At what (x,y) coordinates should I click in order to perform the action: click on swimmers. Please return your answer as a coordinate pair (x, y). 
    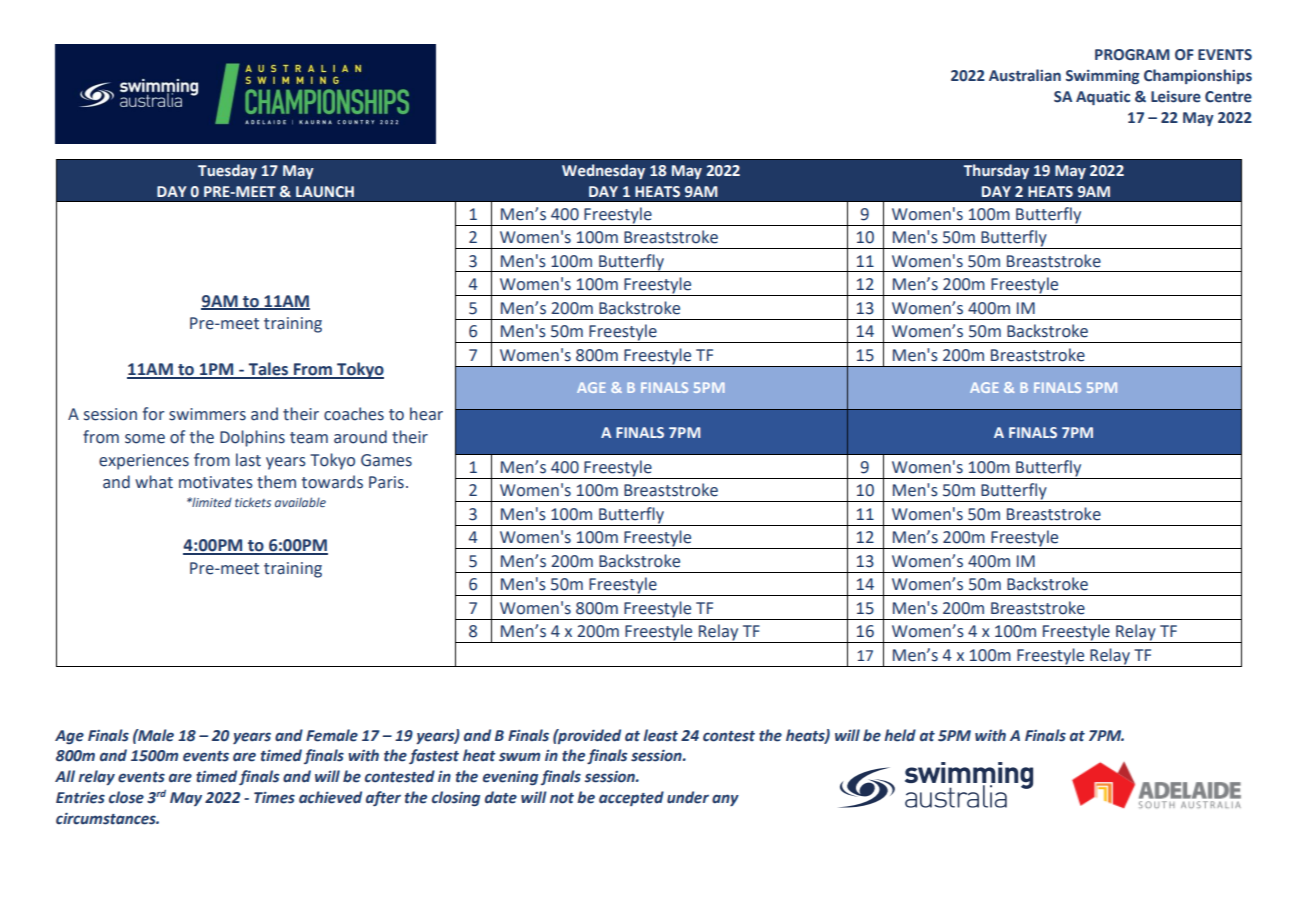
    Looking at the image, I should click on (207, 414).
